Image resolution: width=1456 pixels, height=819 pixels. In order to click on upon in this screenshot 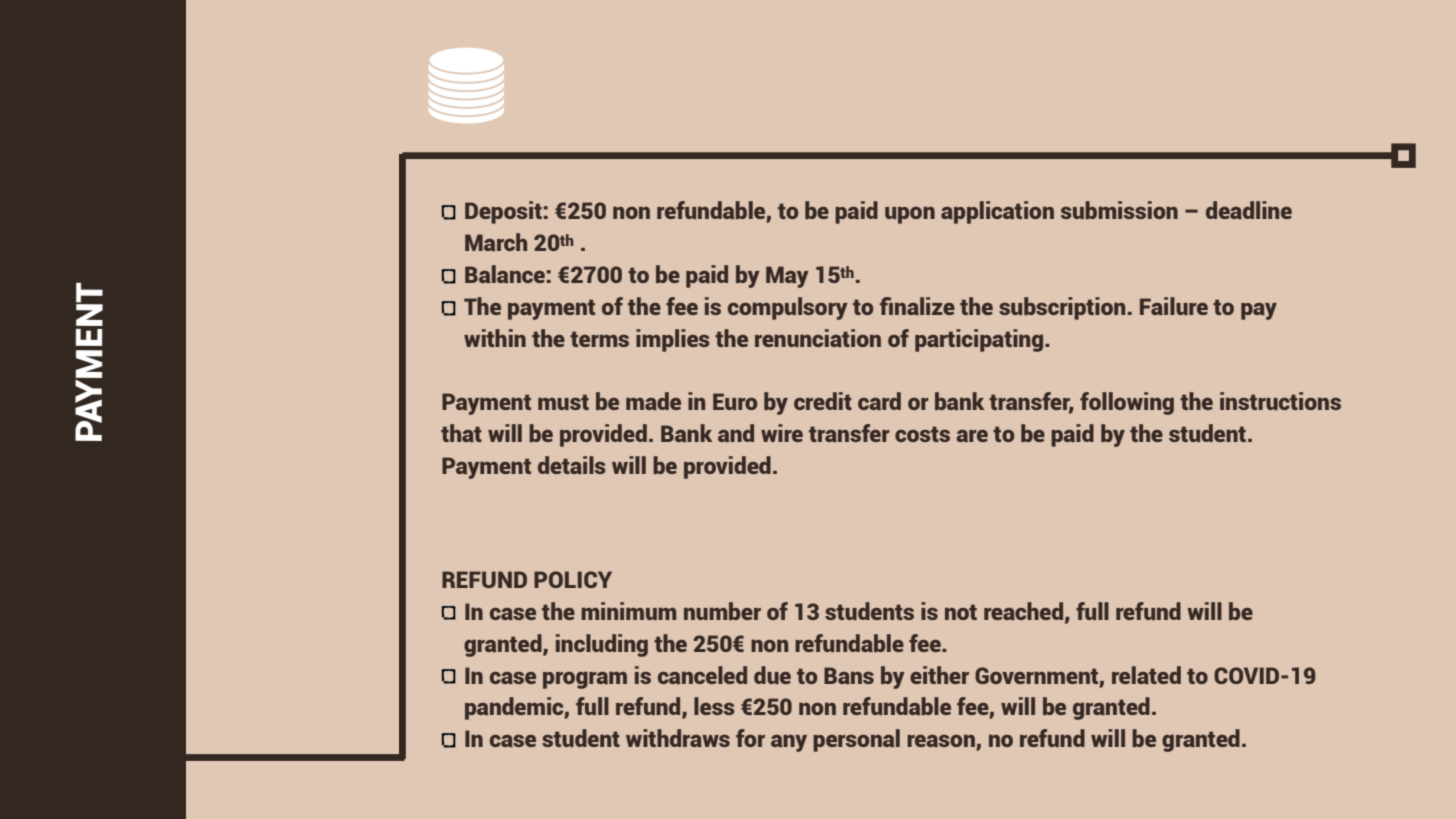, I will do `click(910, 215)`.
